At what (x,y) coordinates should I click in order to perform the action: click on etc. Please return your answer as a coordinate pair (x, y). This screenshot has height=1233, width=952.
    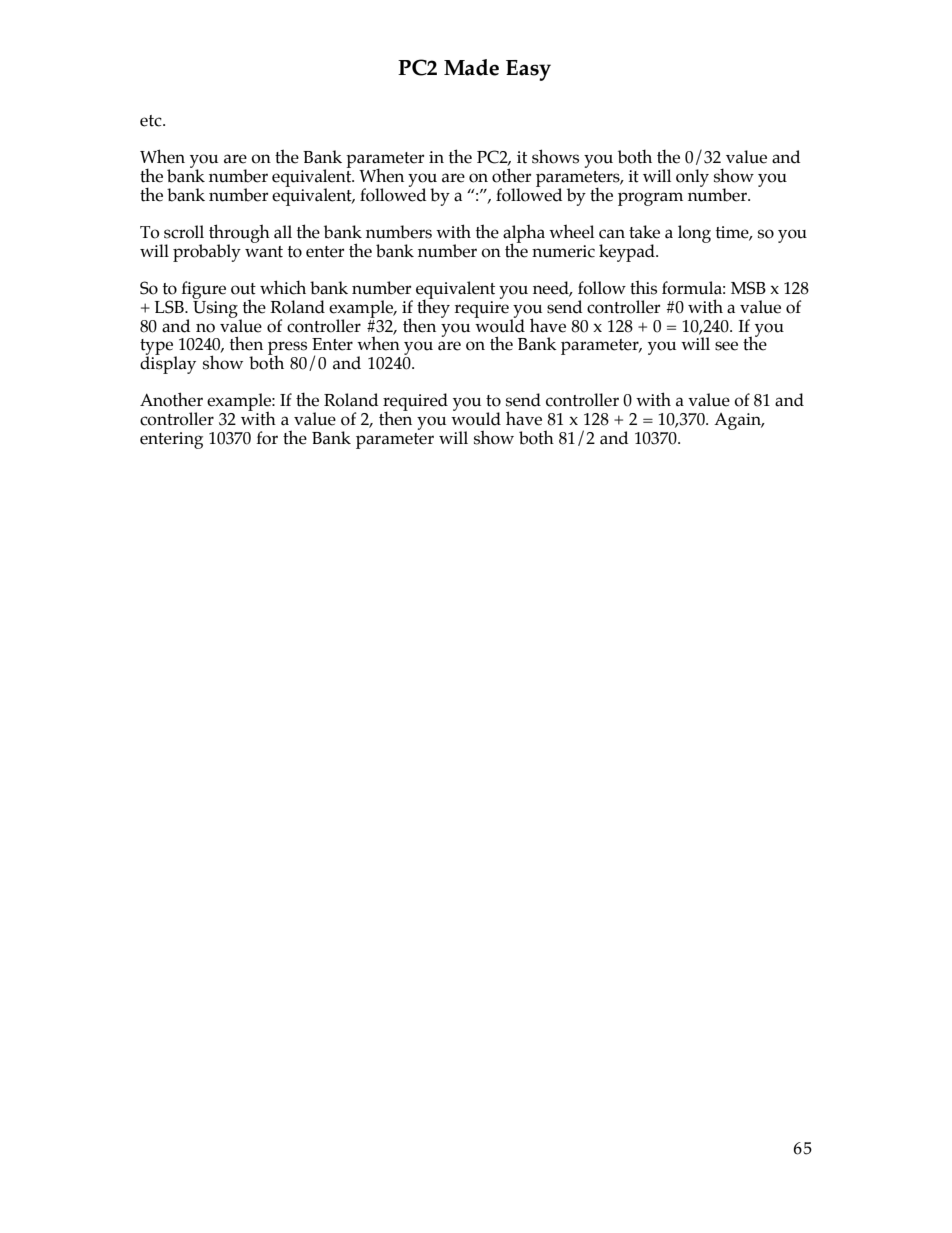
    Looking at the image, I should click on (152, 121).
